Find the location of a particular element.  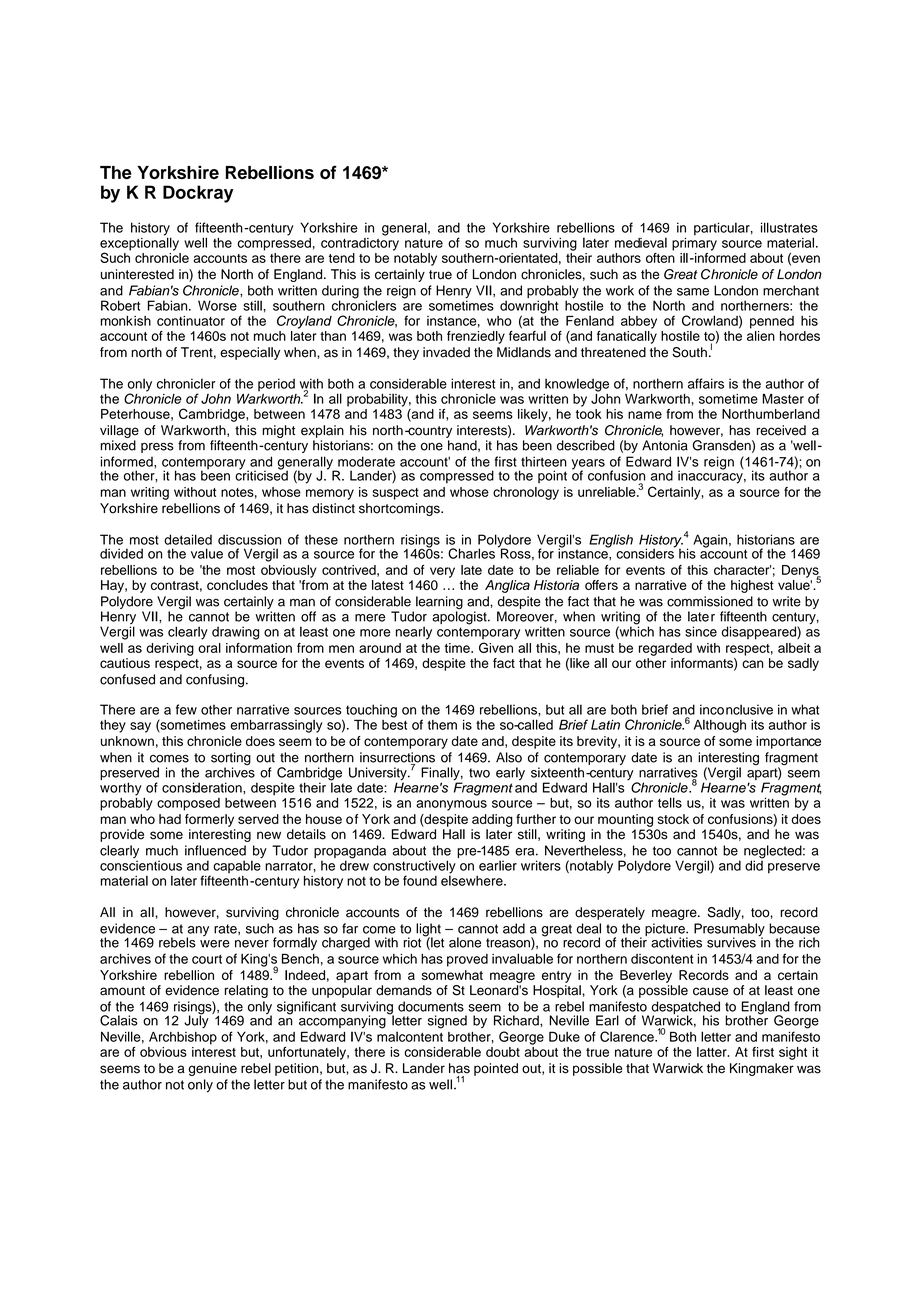

elsewhere is located at coordinates (473, 879).
